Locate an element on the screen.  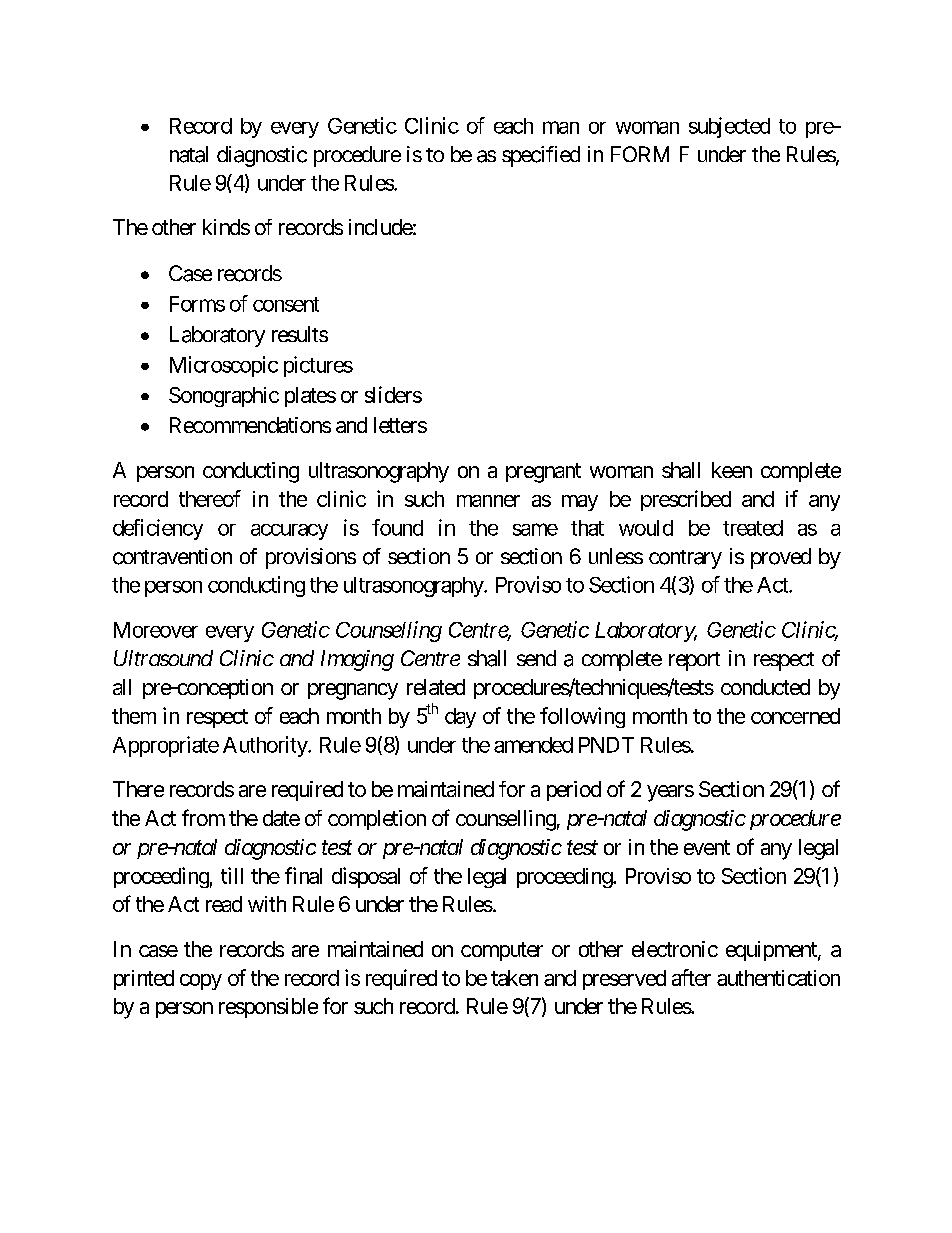
specified is located at coordinates (541, 156).
